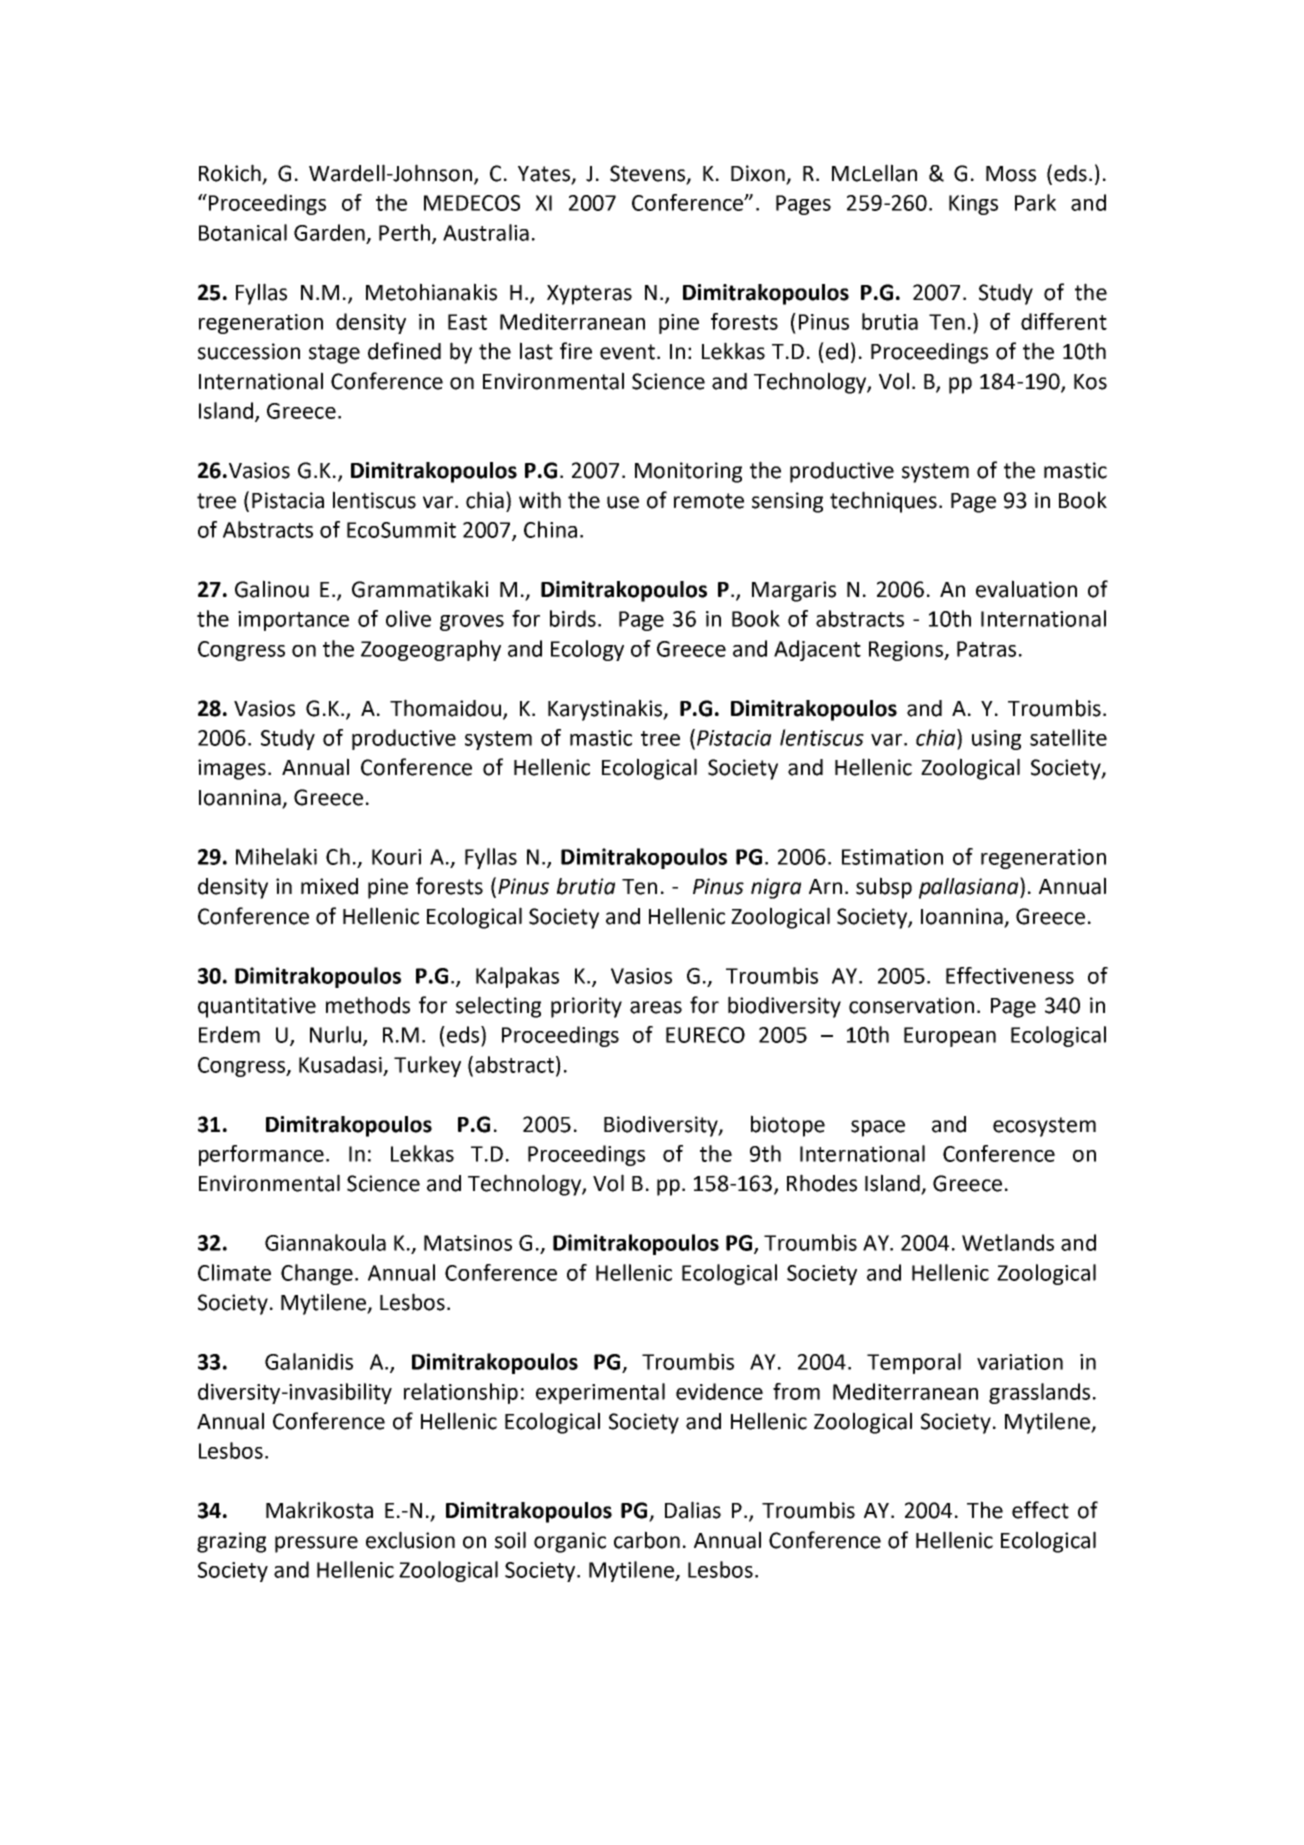 The height and width of the image is (1845, 1304). Describe the element at coordinates (688, 472) in the image. I see `Monitoring` at that location.
